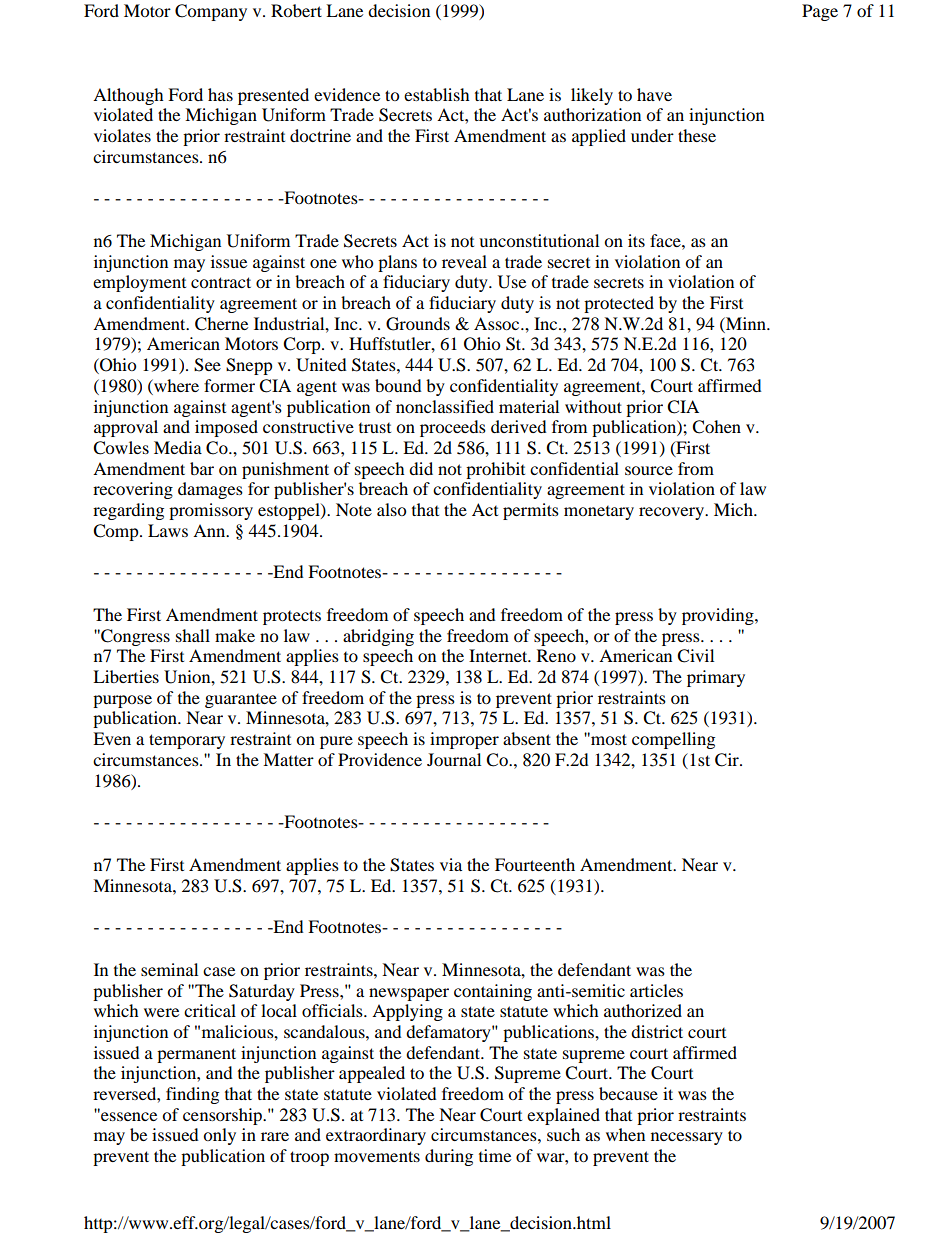 This page has height=1233, width=952. What do you see at coordinates (437, 94) in the page?
I see `establish` at bounding box center [437, 94].
